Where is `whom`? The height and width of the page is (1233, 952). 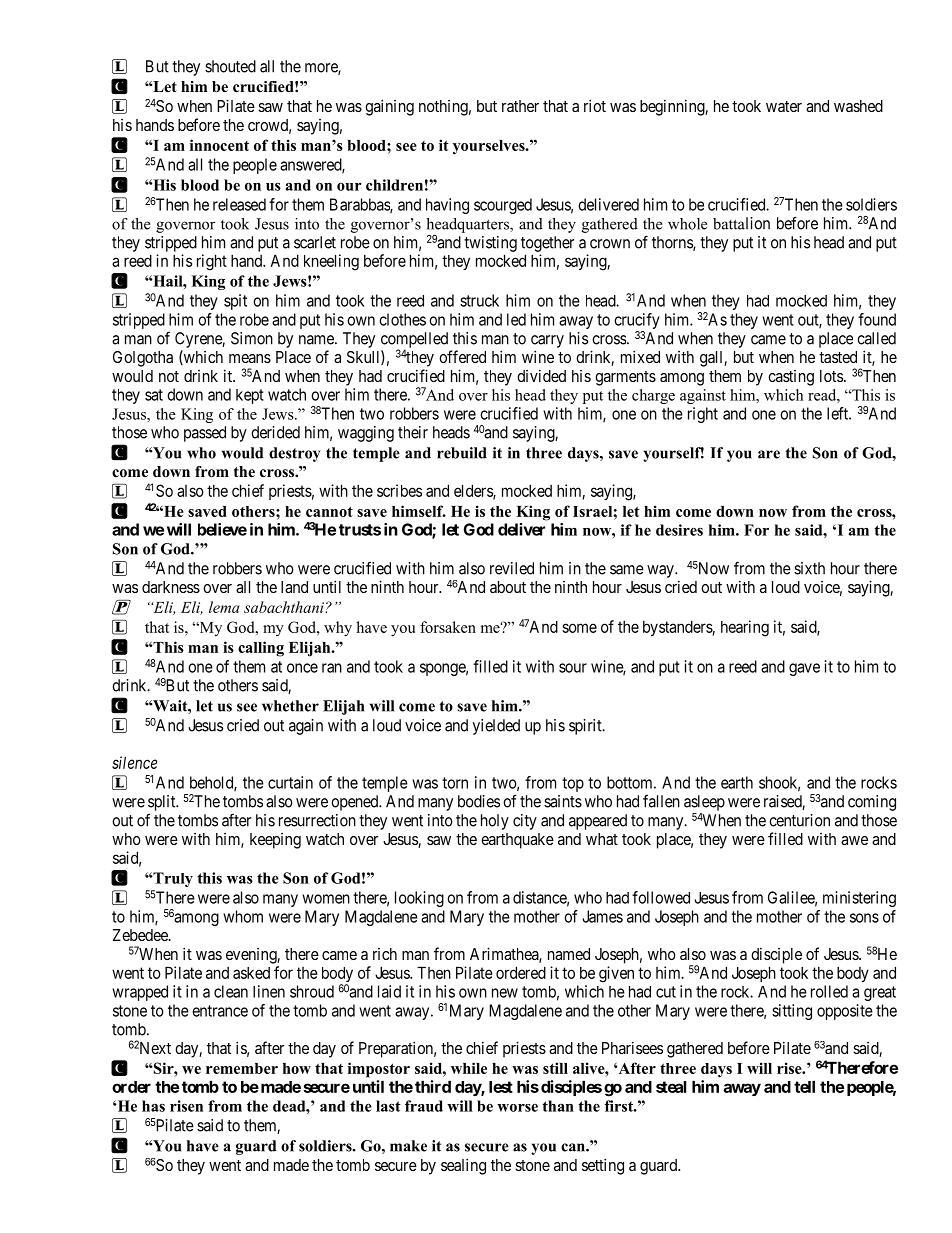 whom is located at coordinates (243, 916).
